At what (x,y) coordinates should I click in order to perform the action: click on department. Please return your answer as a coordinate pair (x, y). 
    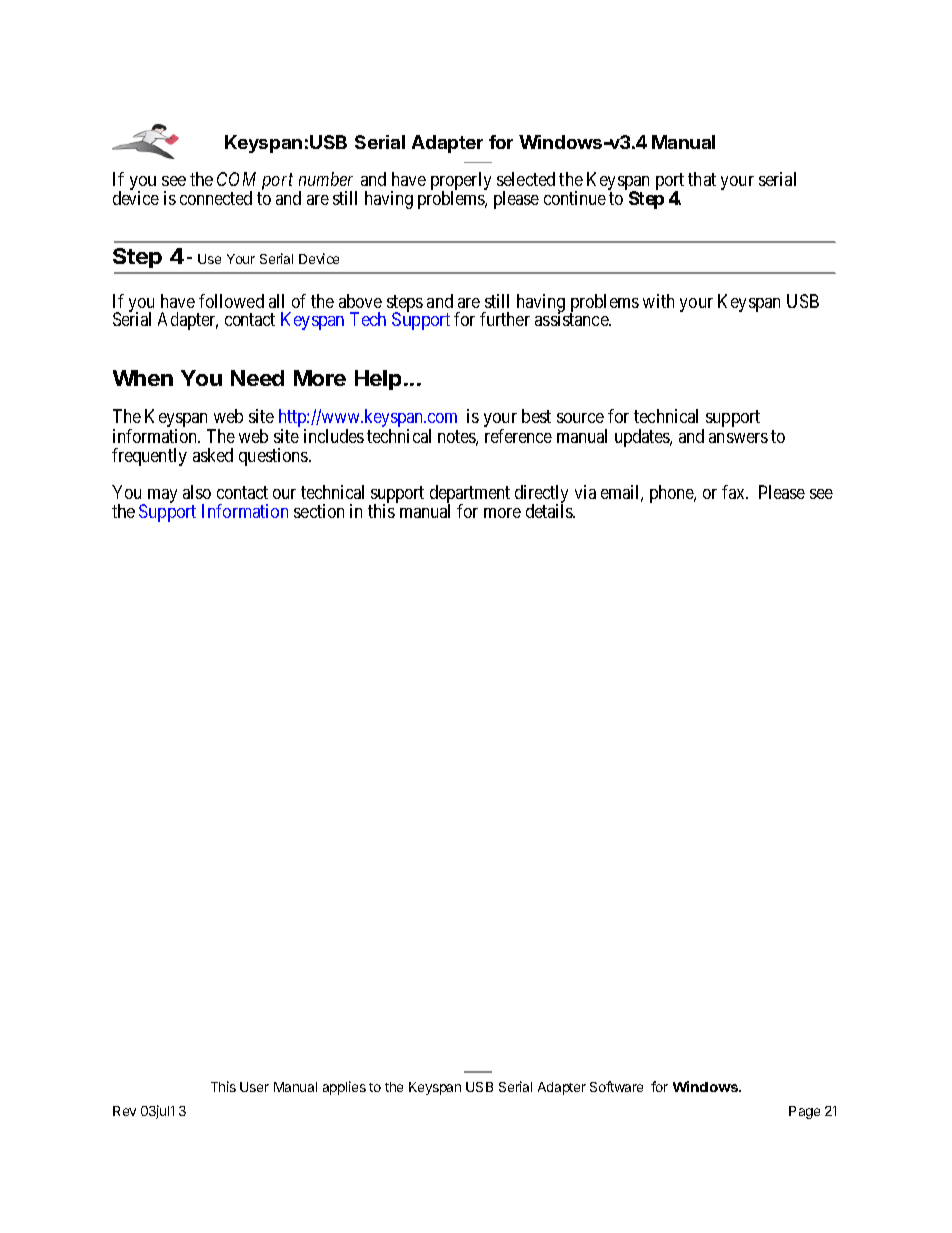
    Looking at the image, I should click on (470, 495).
